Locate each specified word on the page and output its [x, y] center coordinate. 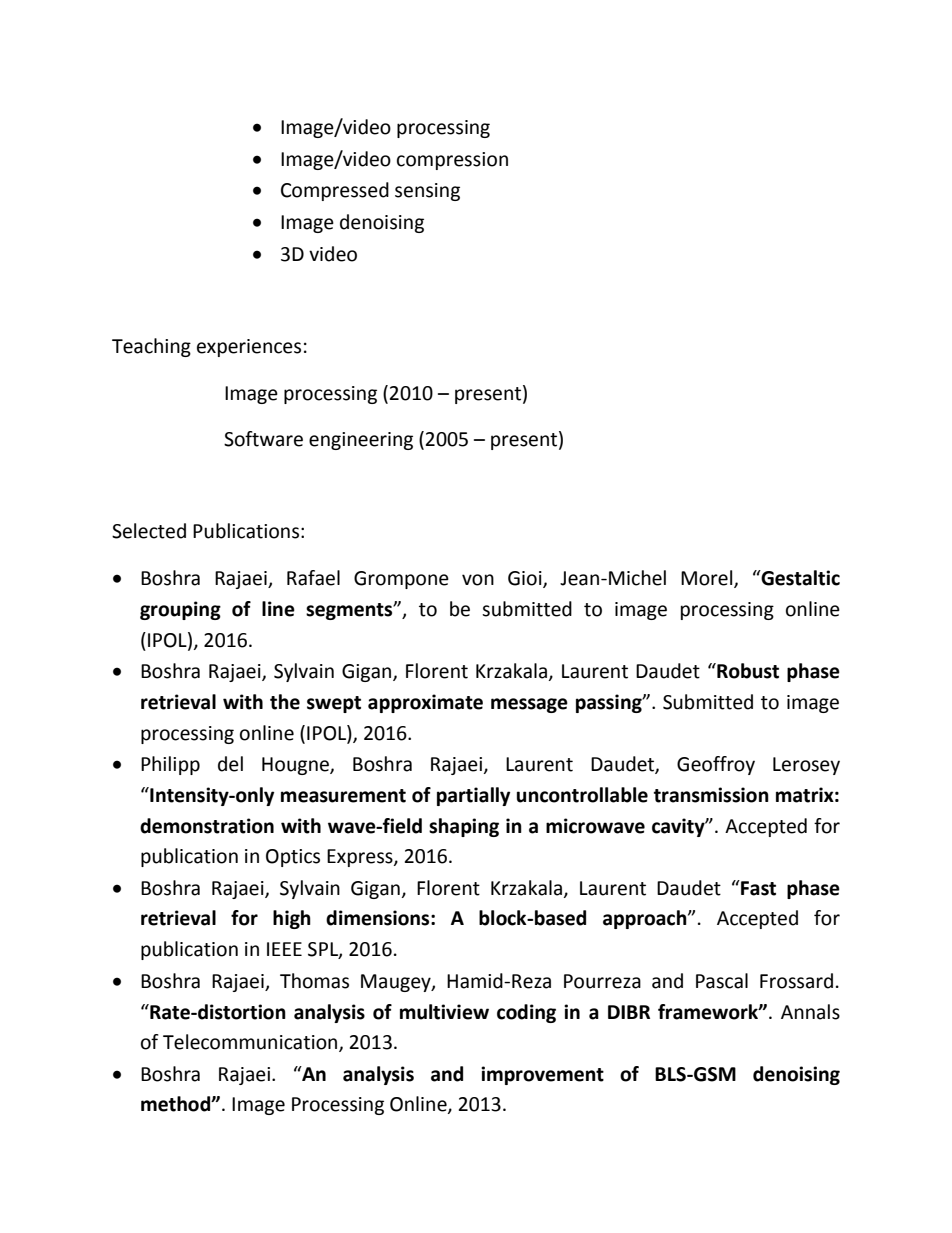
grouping [180, 610]
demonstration [207, 826]
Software [263, 439]
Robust [747, 671]
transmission [711, 795]
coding [526, 1013]
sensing [427, 192]
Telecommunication [251, 1043]
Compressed [335, 191]
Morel [708, 579]
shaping [464, 827]
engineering [361, 441]
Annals [810, 1012]
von [478, 580]
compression [452, 161]
